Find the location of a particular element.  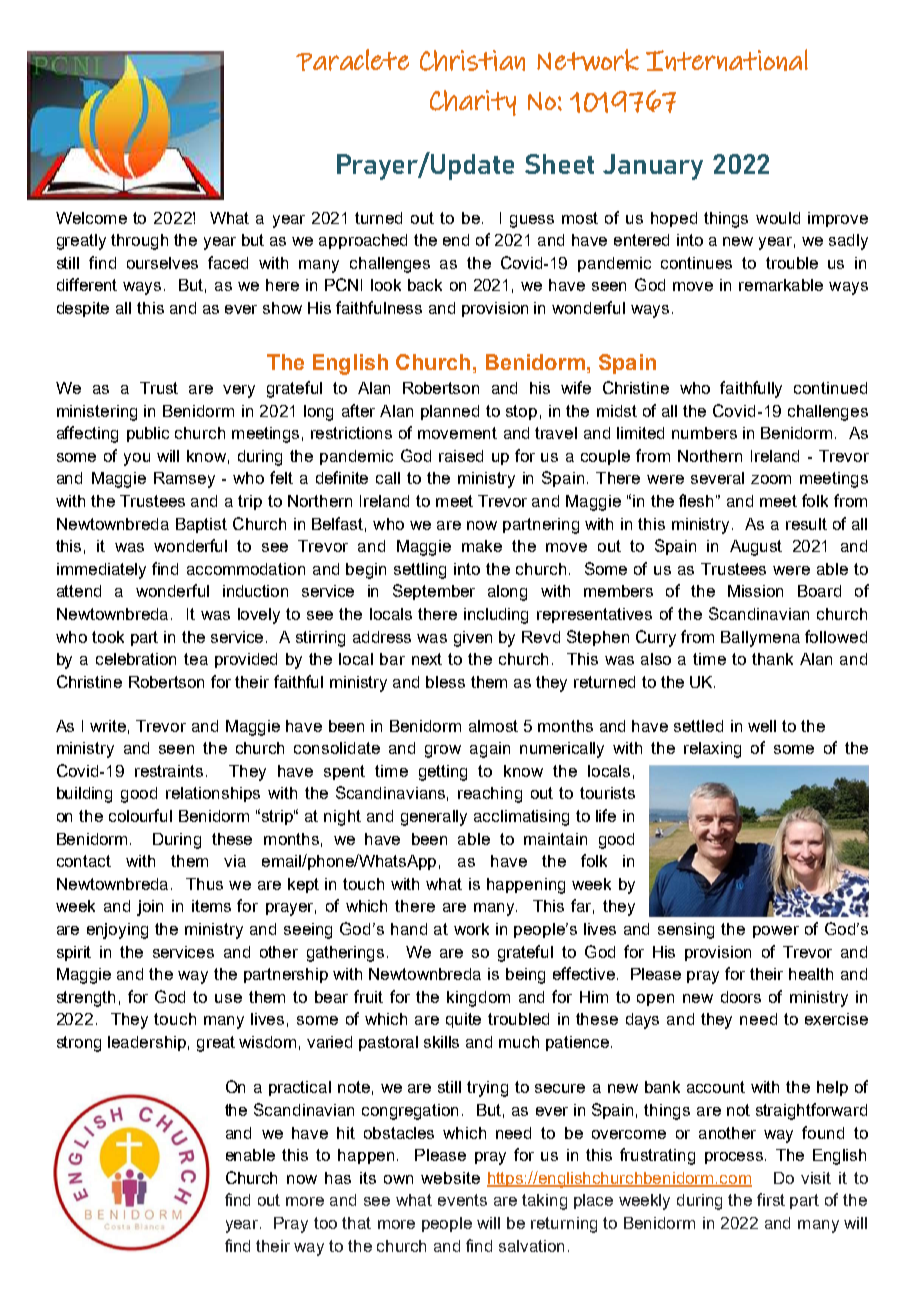

Welcome is located at coordinates (91, 218).
